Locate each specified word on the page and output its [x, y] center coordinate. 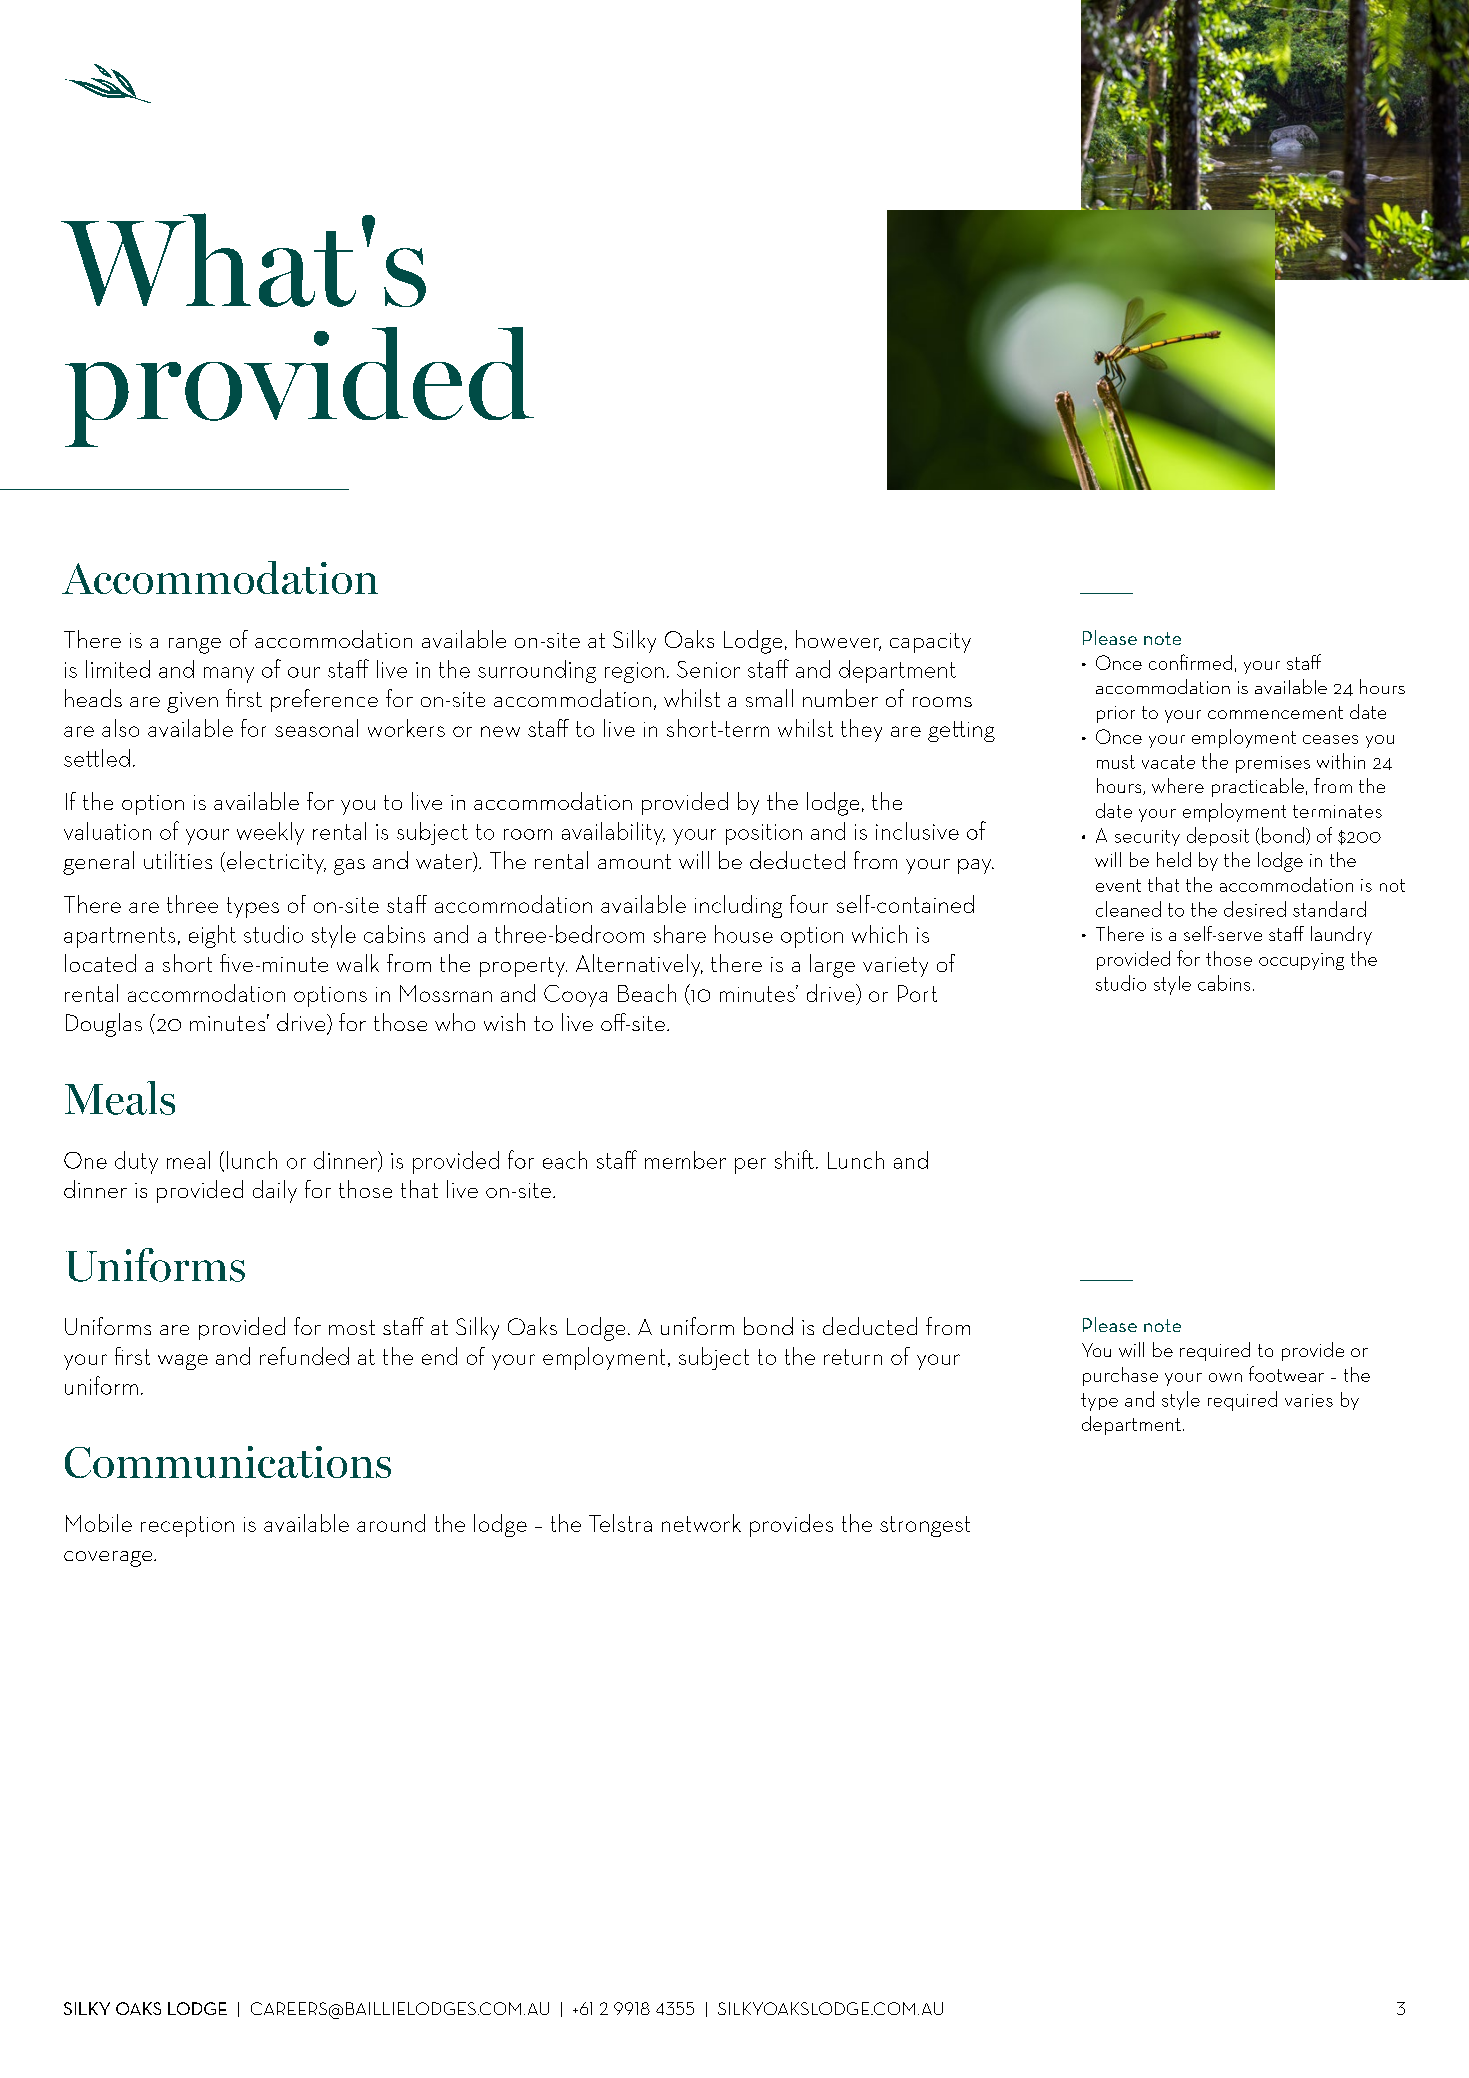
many [229, 675]
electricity [276, 862]
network [701, 1523]
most [352, 1327]
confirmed [1190, 662]
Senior [708, 669]
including [738, 906]
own [1225, 1377]
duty [136, 1162]
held [1174, 859]
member [685, 1160]
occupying [1301, 961]
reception [187, 1526]
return [853, 1357]
